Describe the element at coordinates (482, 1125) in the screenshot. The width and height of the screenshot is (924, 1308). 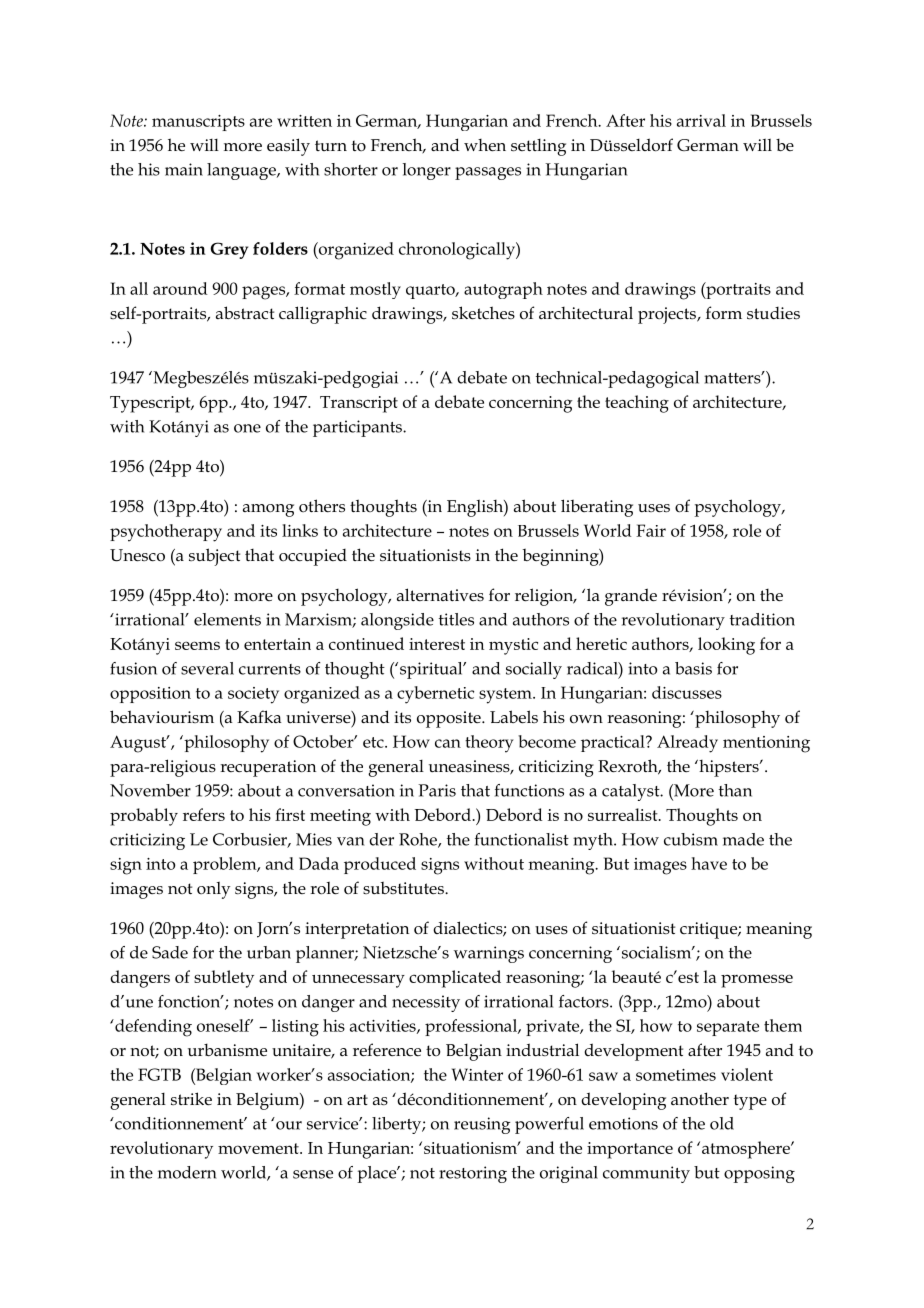
I see `reusing` at that location.
